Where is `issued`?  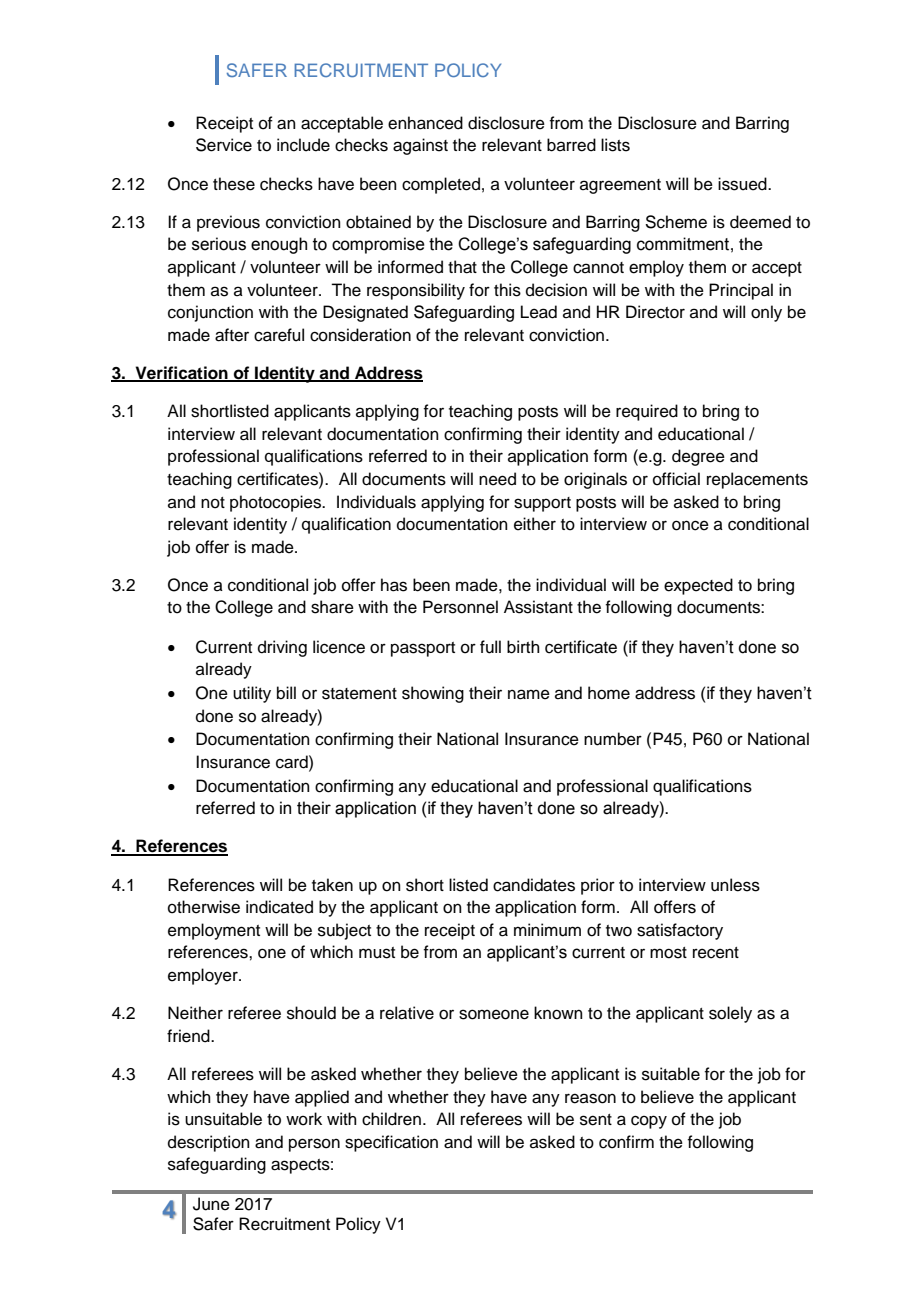 issued is located at coordinates (743, 184).
